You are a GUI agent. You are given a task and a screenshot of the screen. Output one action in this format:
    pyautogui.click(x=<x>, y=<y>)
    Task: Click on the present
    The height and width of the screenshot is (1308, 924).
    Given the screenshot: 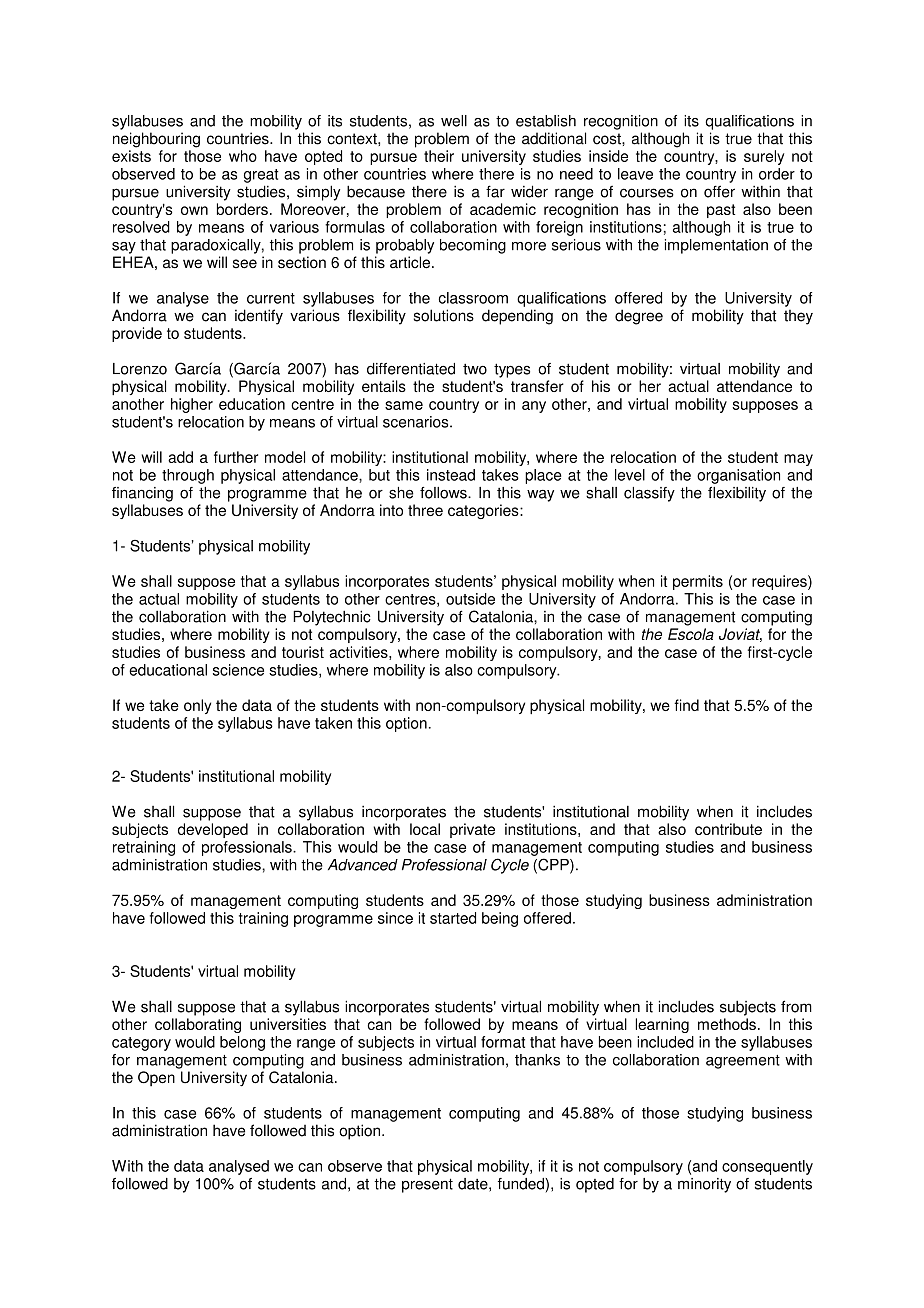 What is the action you would take?
    pyautogui.click(x=427, y=1185)
